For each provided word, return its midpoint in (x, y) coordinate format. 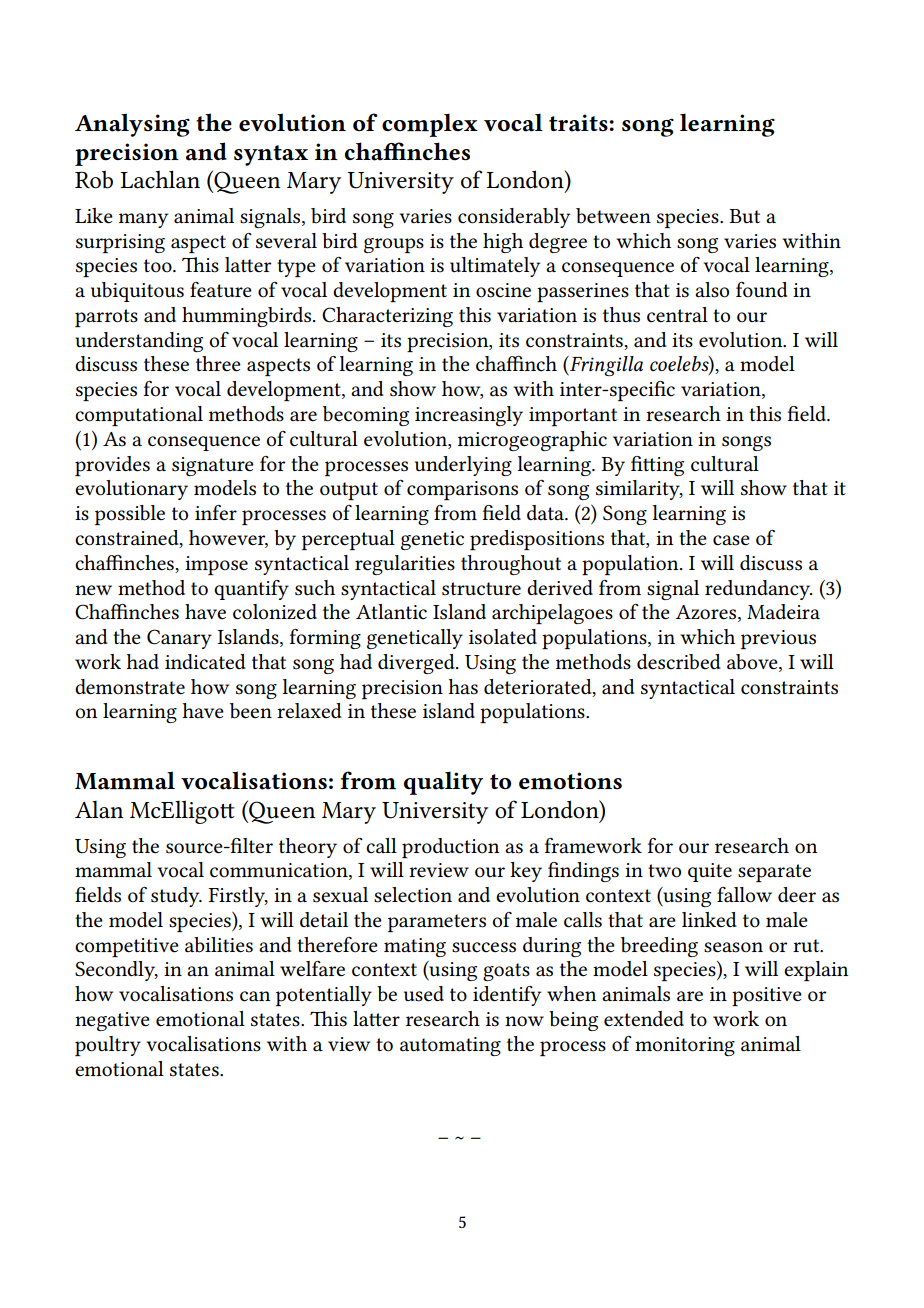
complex (430, 125)
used (424, 994)
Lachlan (160, 179)
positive (767, 996)
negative (112, 1021)
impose (216, 565)
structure (481, 589)
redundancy (759, 590)
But (744, 216)
